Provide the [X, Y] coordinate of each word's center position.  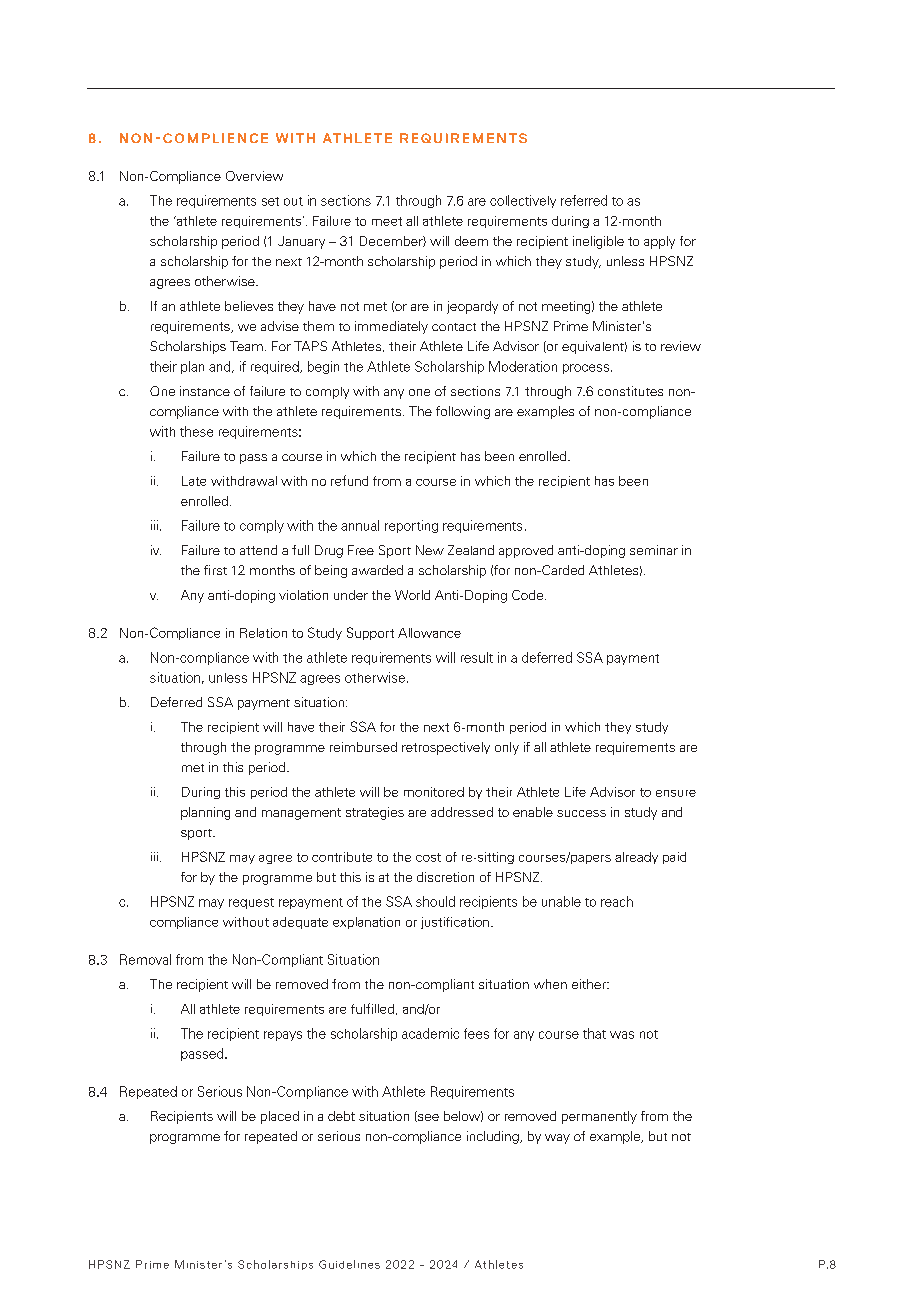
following [463, 412]
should [435, 901]
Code [529, 595]
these [196, 431]
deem [471, 241]
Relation [263, 633]
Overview [254, 176]
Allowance [429, 633]
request [251, 903]
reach [617, 901]
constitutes [630, 391]
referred [584, 200]
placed [280, 1117]
